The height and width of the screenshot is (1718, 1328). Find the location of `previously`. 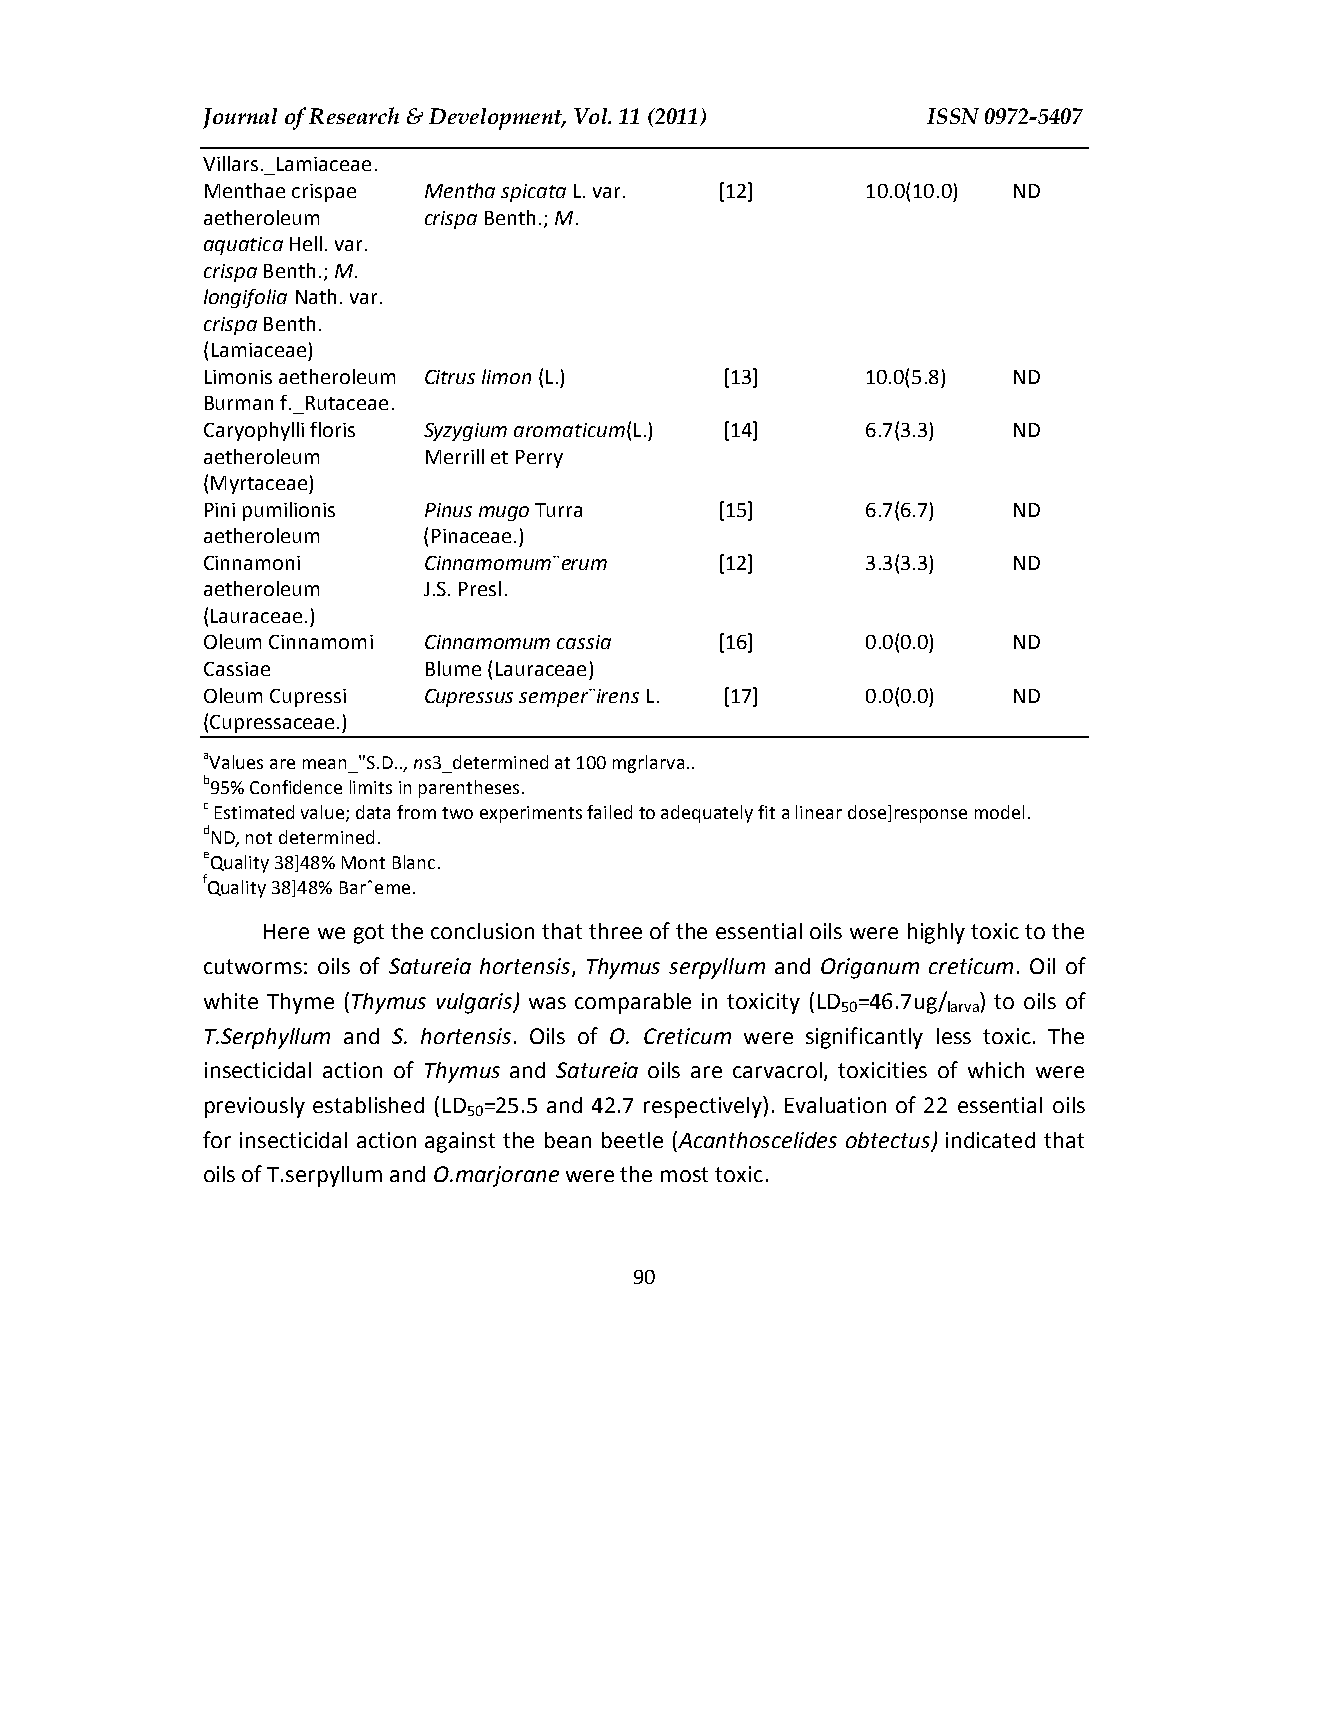

previously is located at coordinates (255, 1107).
